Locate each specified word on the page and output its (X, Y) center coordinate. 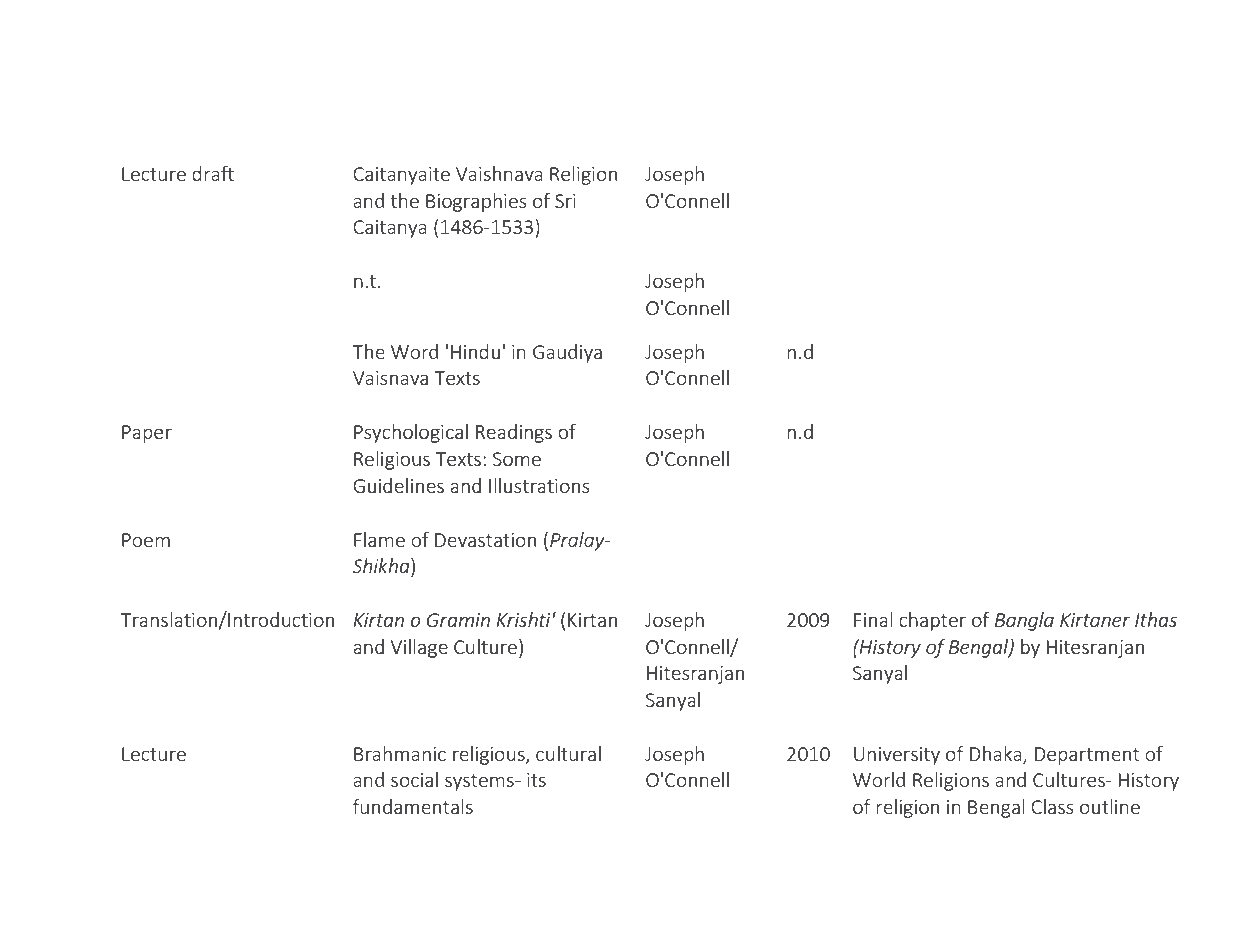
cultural (568, 753)
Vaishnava (499, 173)
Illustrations (539, 485)
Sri (565, 201)
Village (419, 648)
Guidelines (398, 485)
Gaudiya (567, 353)
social (414, 779)
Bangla (1024, 621)
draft (213, 173)
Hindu (475, 351)
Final (873, 619)
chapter (932, 621)
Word (414, 351)
